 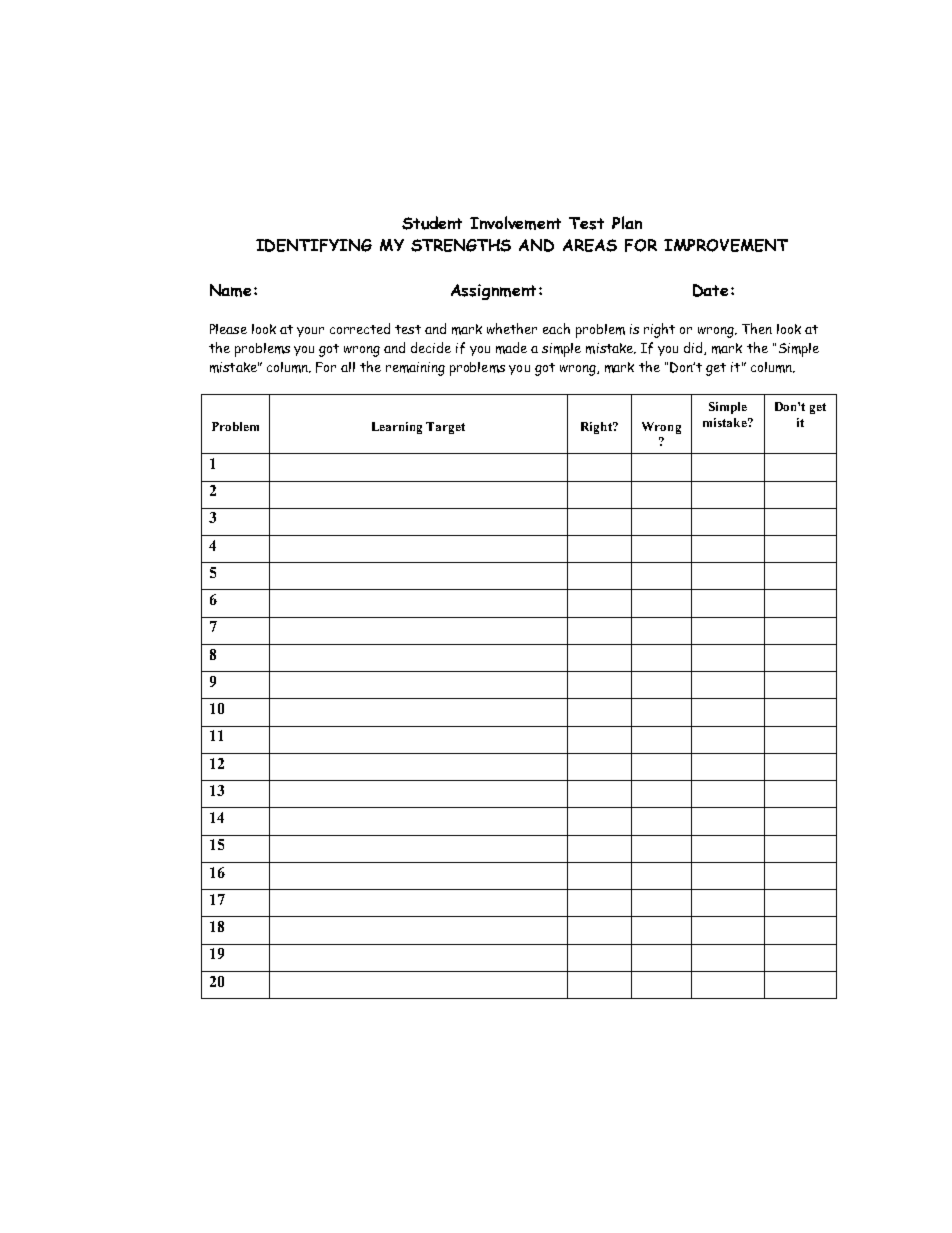 I want to click on Learning, so click(x=397, y=428).
